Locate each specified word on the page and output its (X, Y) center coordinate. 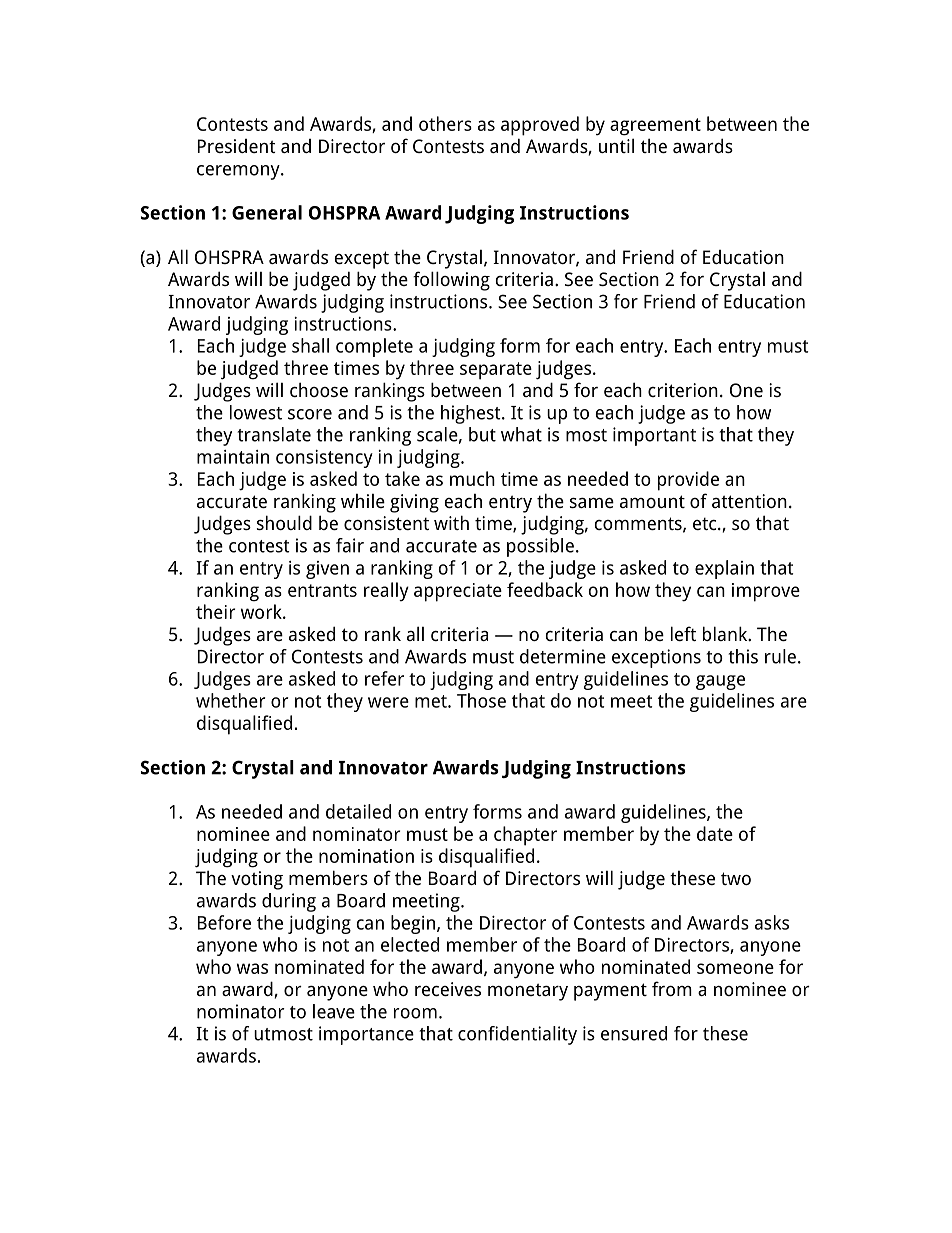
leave (334, 1011)
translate (274, 434)
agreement (655, 127)
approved (540, 126)
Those (481, 700)
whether (230, 700)
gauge (720, 682)
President (237, 146)
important (654, 436)
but (482, 434)
